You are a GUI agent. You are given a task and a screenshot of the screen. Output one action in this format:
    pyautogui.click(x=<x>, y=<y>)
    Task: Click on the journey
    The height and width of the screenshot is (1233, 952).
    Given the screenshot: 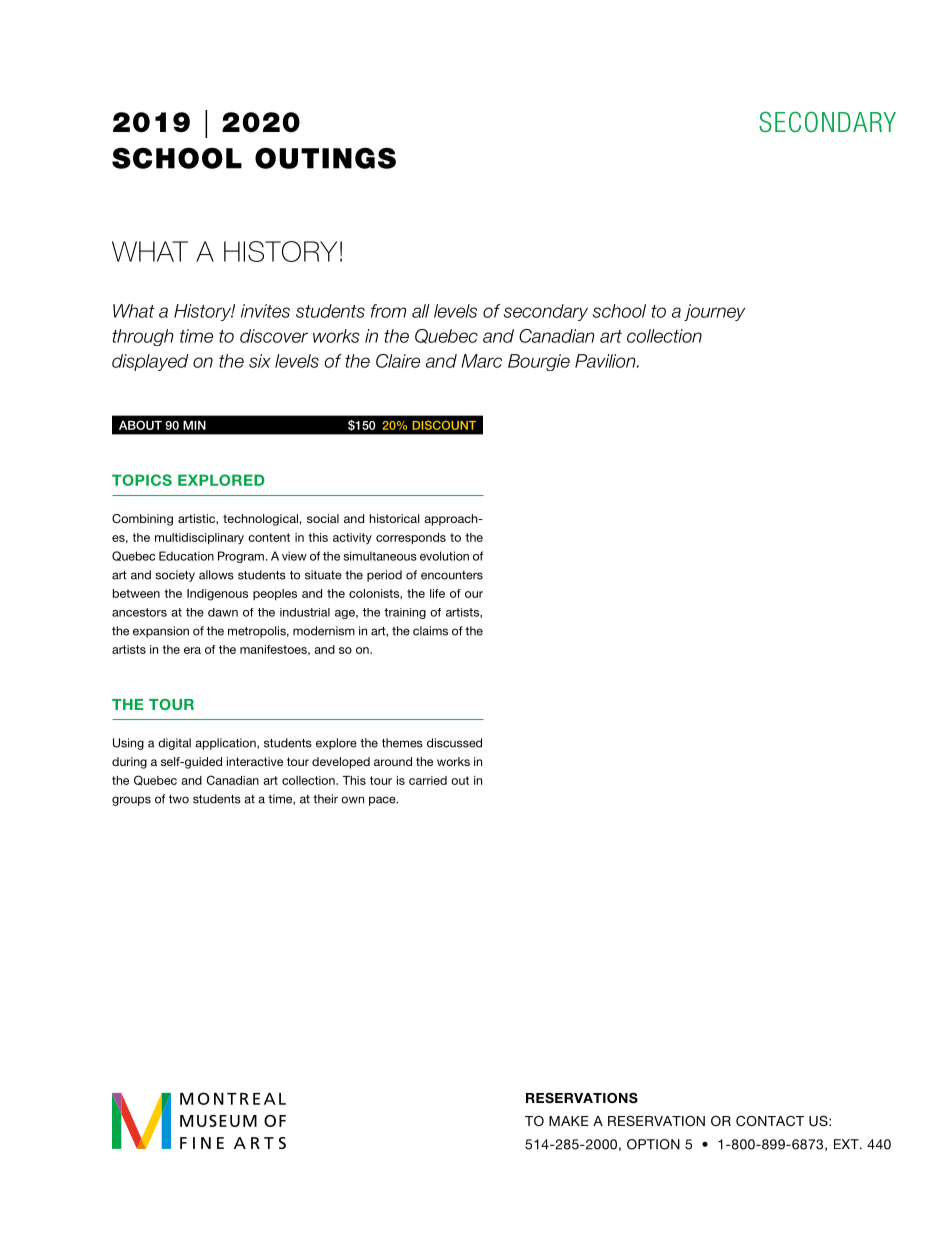 What is the action you would take?
    pyautogui.click(x=714, y=312)
